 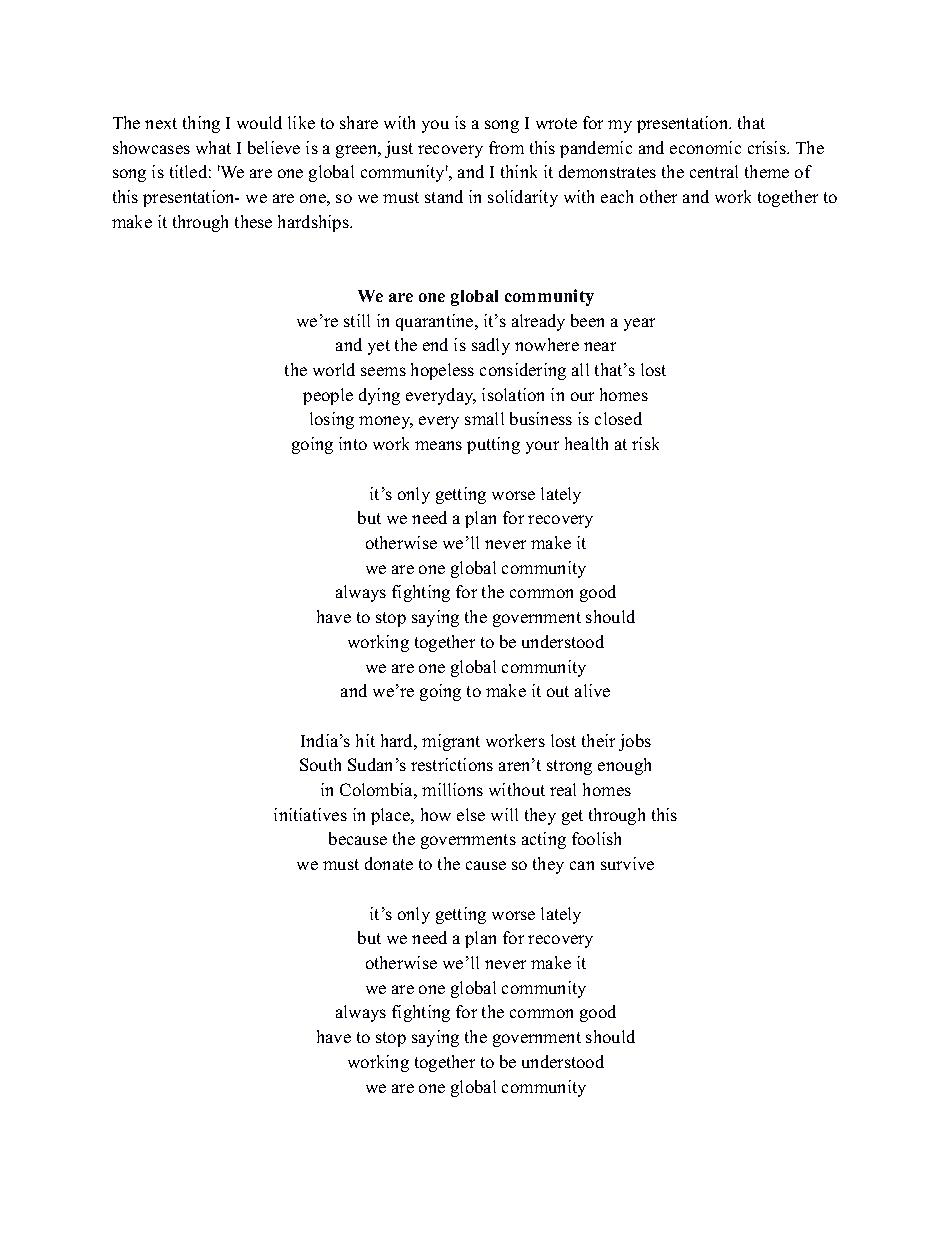 What do you see at coordinates (705, 147) in the image?
I see `economic` at bounding box center [705, 147].
